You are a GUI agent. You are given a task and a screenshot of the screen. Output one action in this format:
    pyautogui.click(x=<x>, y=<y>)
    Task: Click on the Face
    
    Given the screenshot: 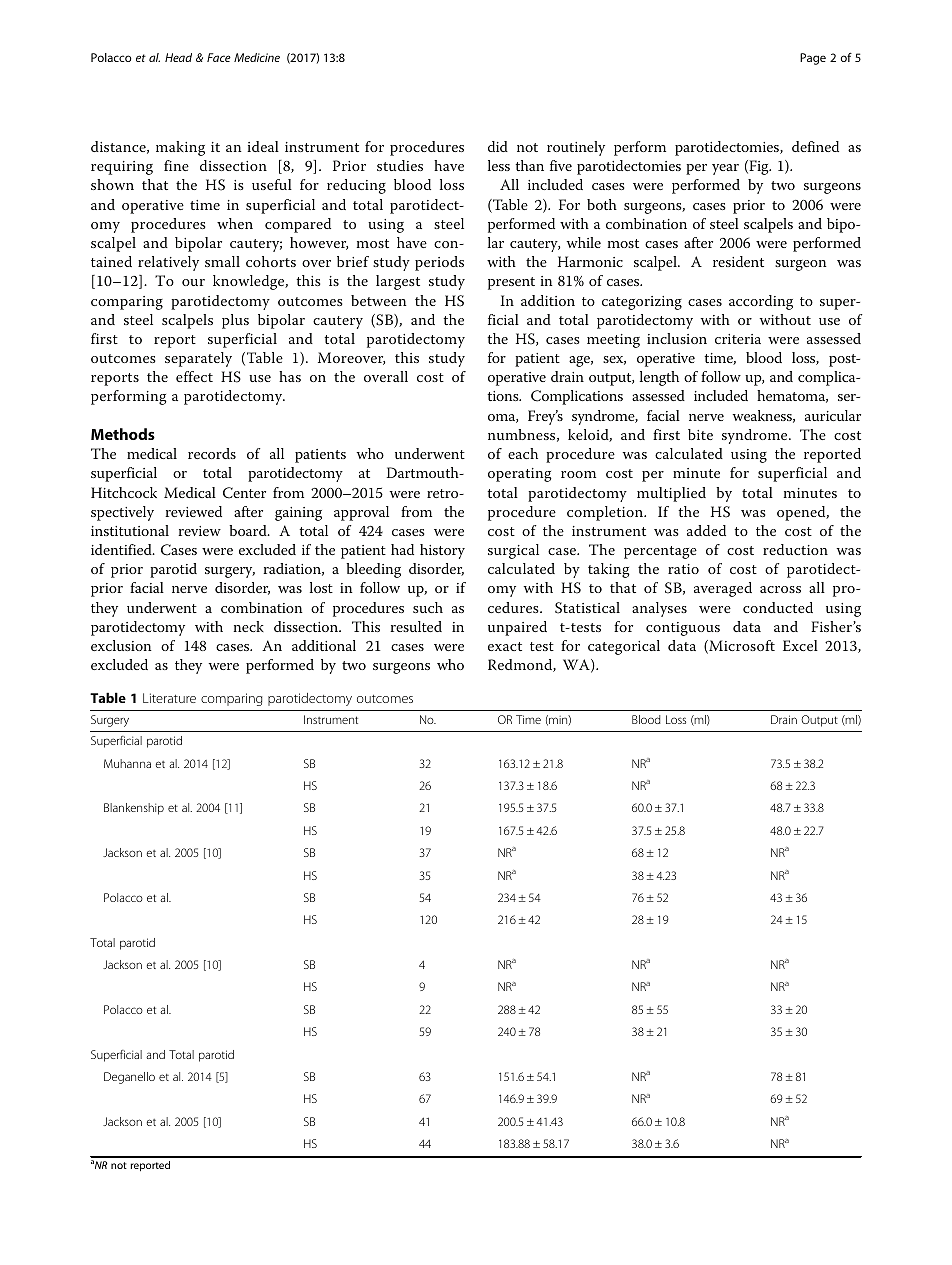 What is the action you would take?
    pyautogui.click(x=219, y=57)
